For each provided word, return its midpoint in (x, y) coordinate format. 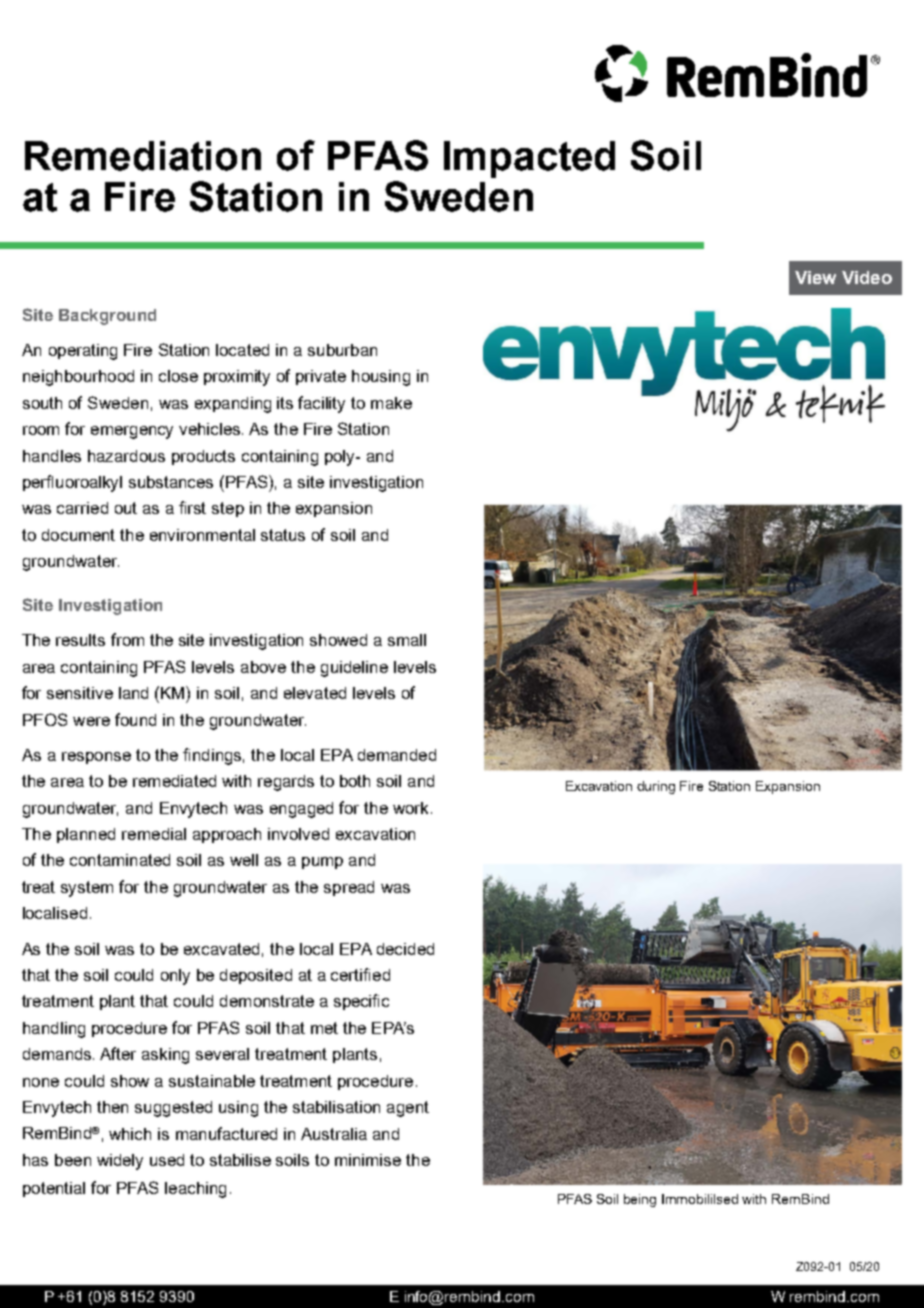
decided (405, 949)
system (87, 889)
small (407, 640)
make (391, 403)
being (640, 1200)
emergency (132, 432)
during (656, 787)
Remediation (143, 156)
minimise (368, 1160)
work (412, 808)
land (133, 693)
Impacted (529, 159)
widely (120, 1162)
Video (867, 277)
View (815, 277)
